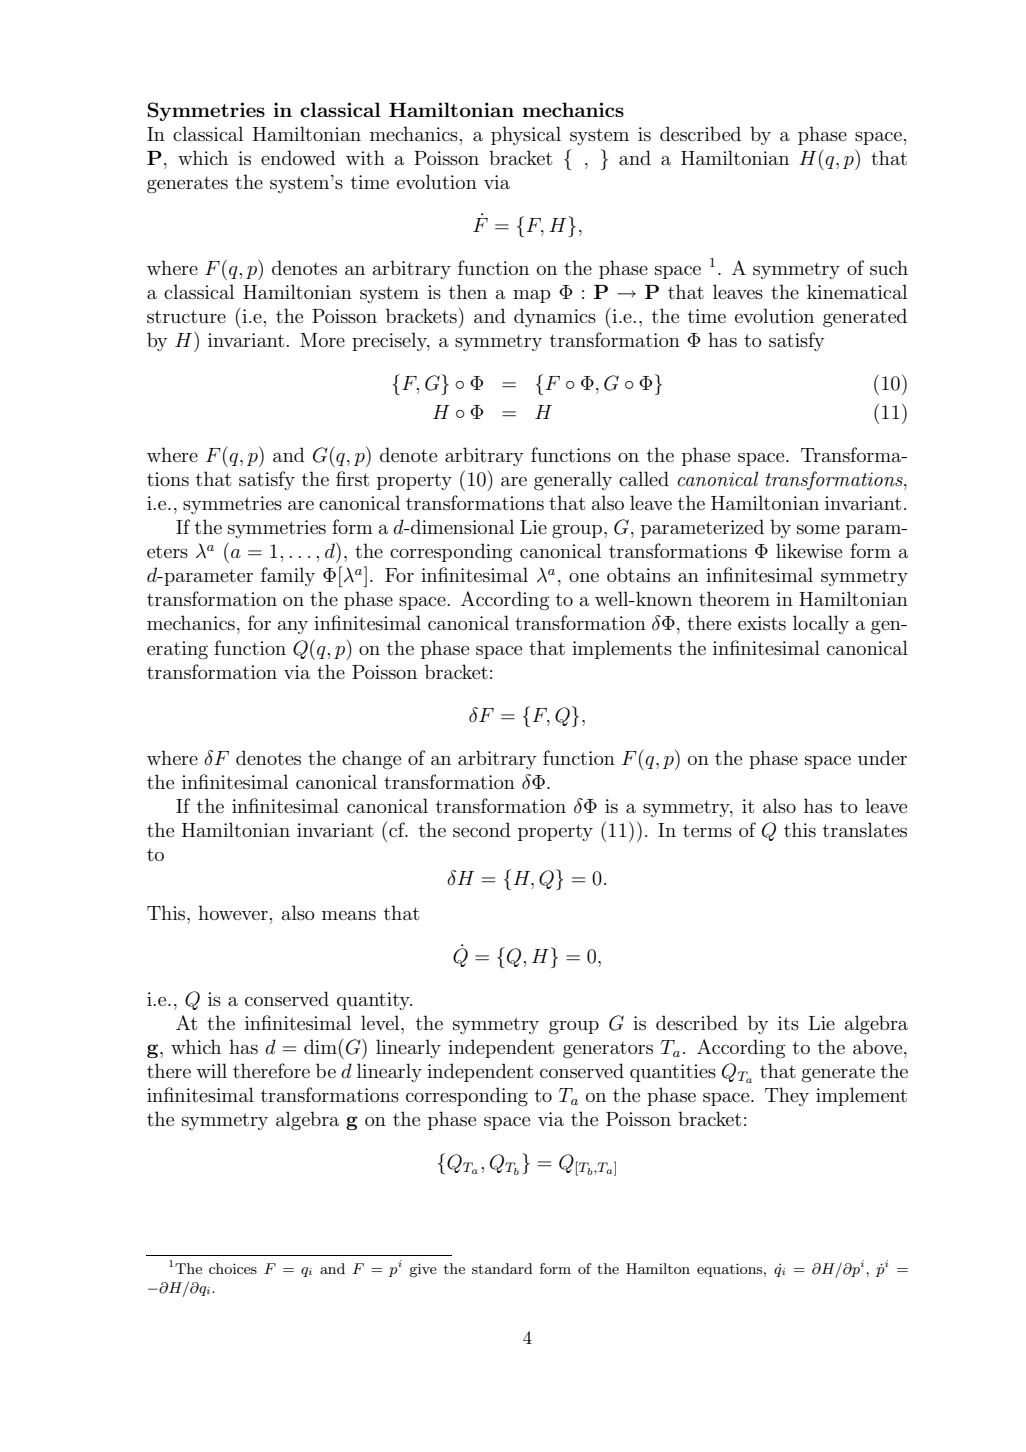  Describe the element at coordinates (787, 1096) in the screenshot. I see `They` at that location.
